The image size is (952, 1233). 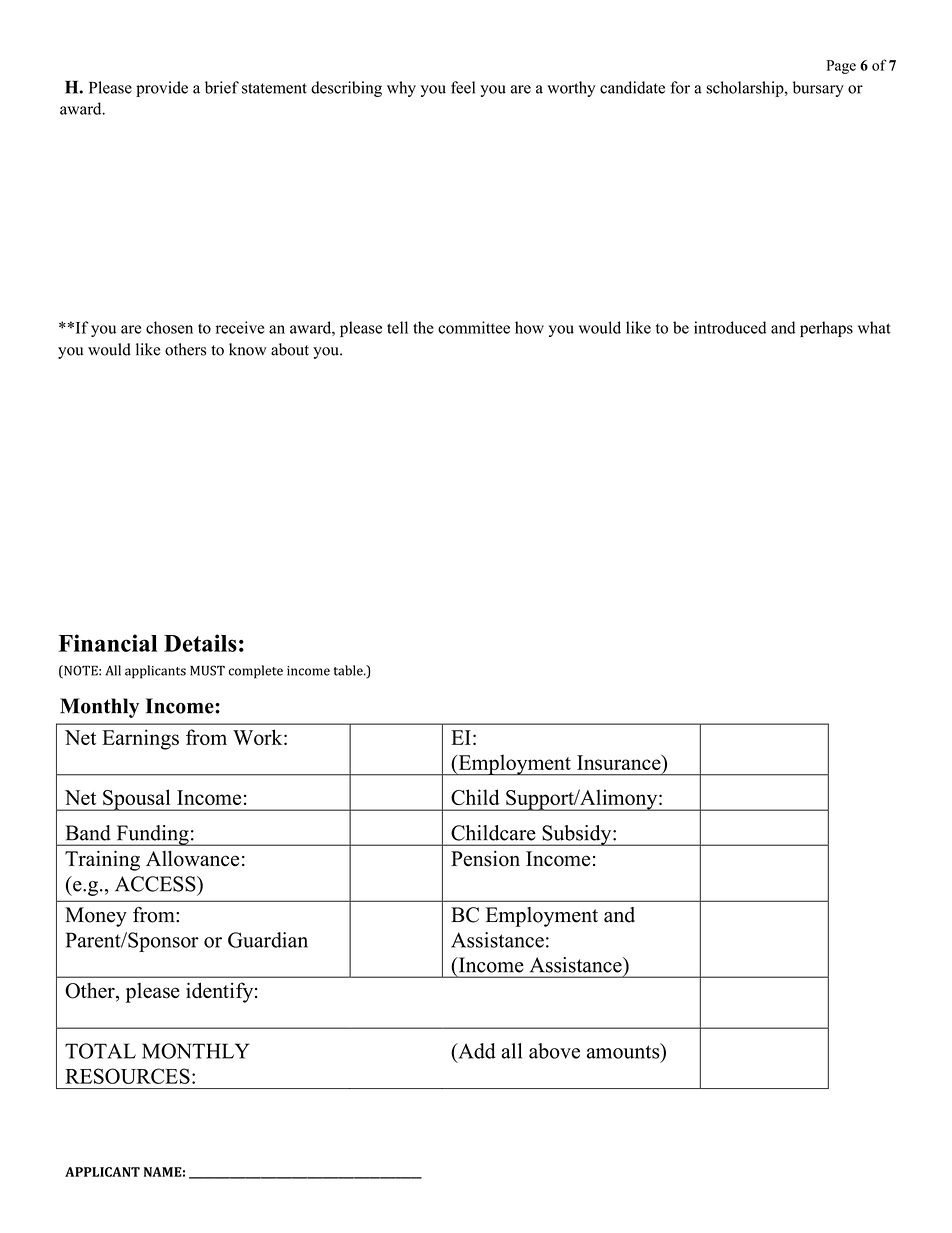 I want to click on amounts, so click(x=624, y=1051).
